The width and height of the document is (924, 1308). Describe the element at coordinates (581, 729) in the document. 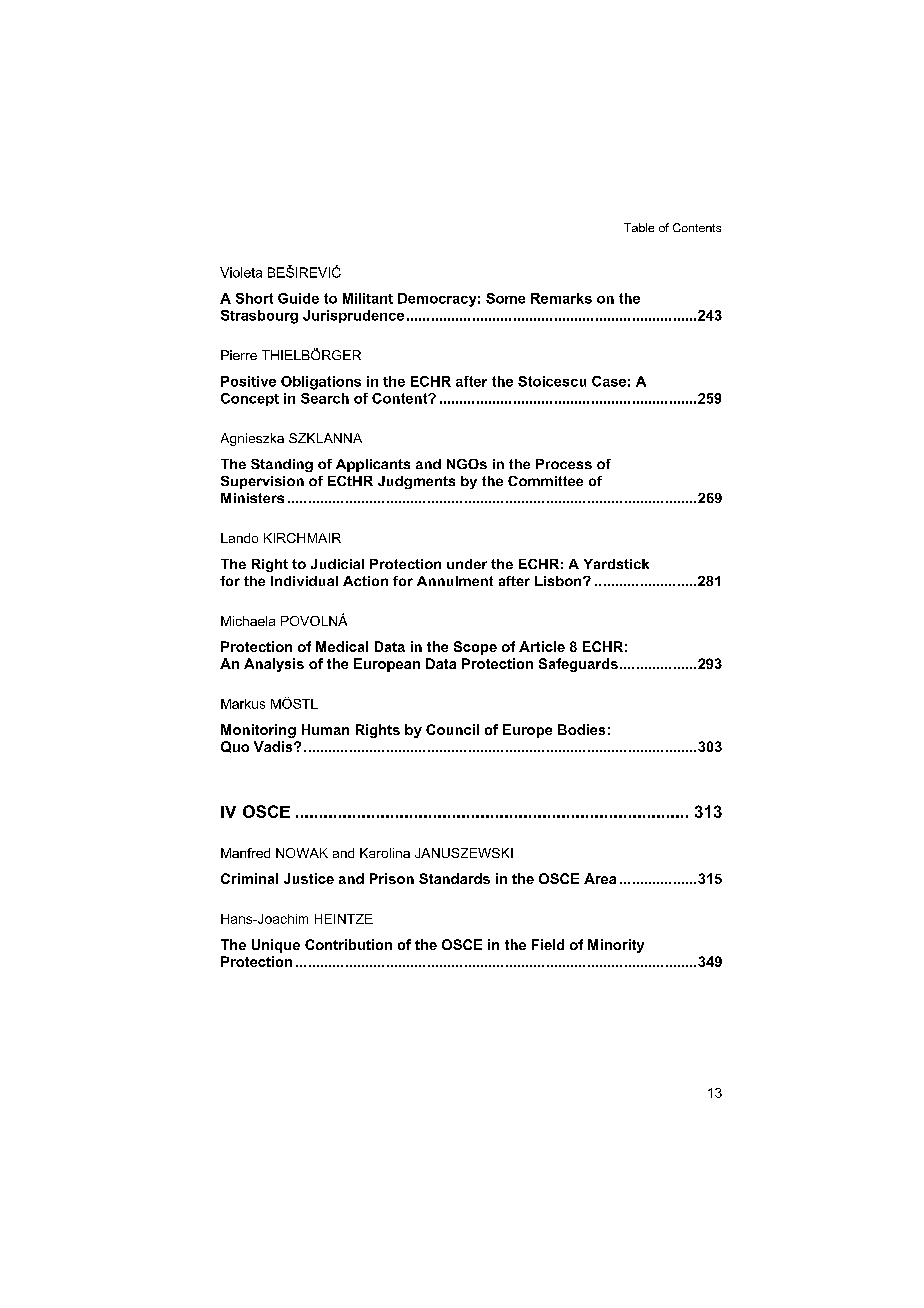

I see `Bodies` at that location.
